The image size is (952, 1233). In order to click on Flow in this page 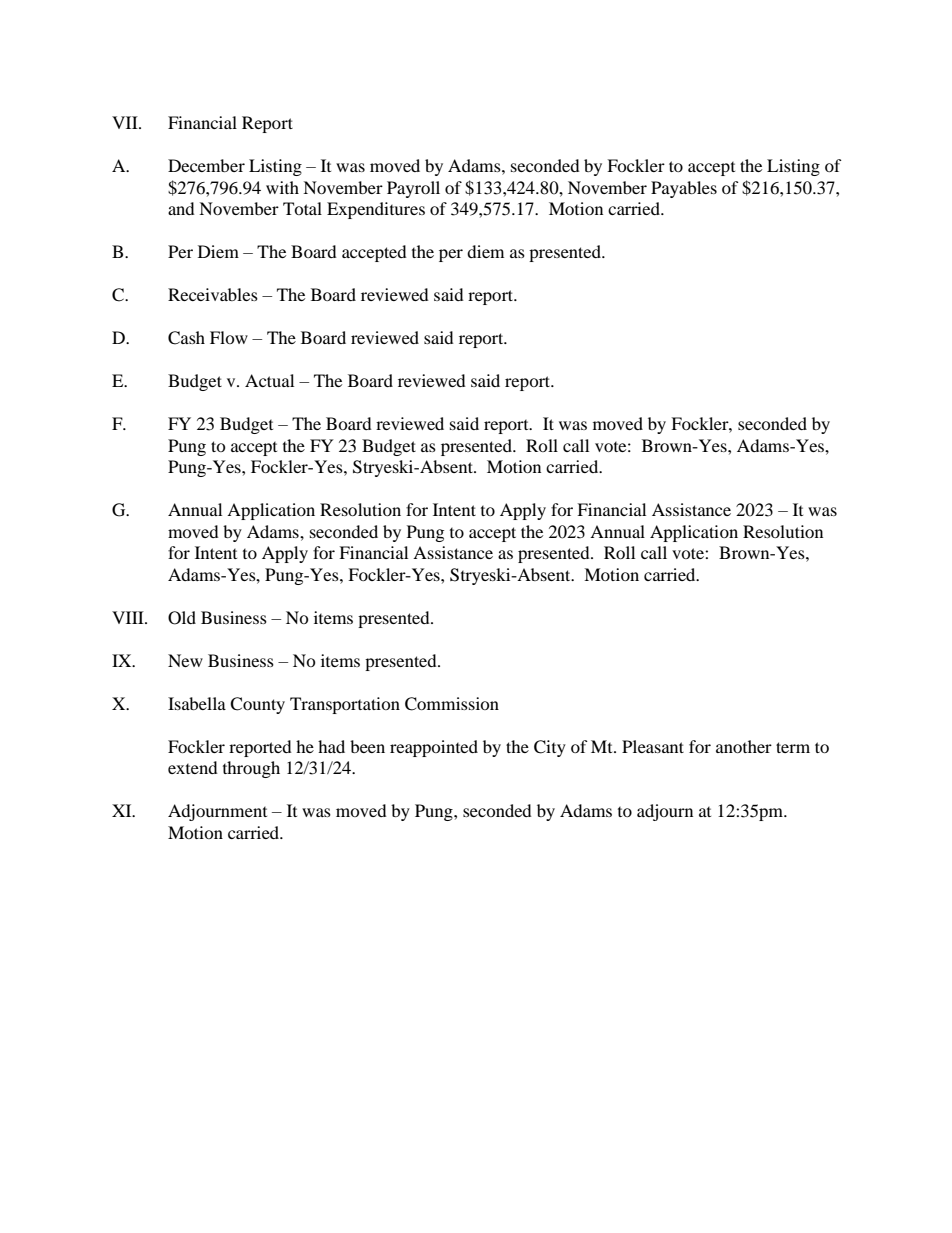, I will do `click(229, 337)`.
